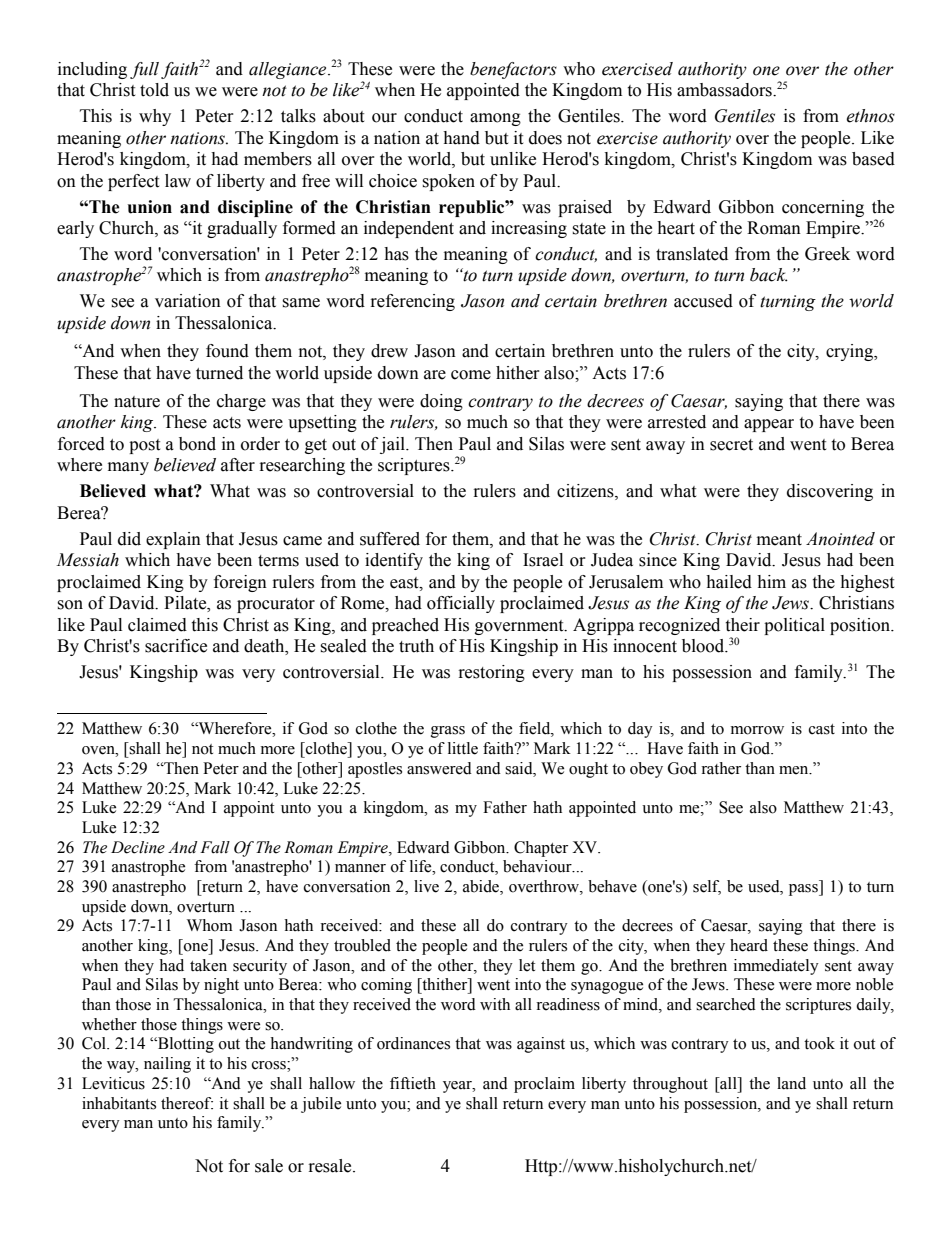 The image size is (952, 1233). I want to click on Decline, so click(138, 847).
